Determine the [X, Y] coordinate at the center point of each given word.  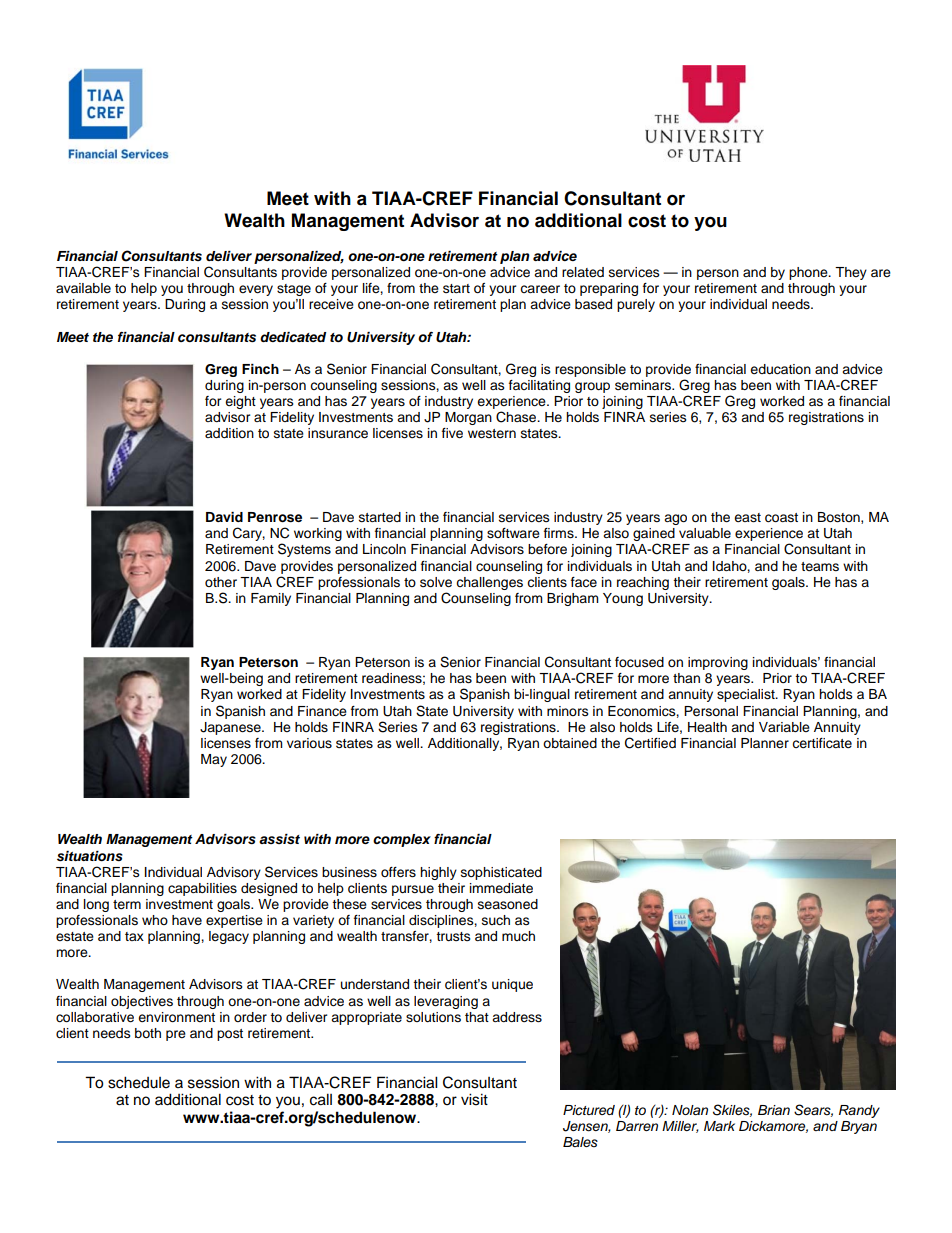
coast [781, 518]
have [187, 920]
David [224, 517]
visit [474, 1099]
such [496, 920]
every [256, 290]
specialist [747, 695]
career [540, 289]
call [321, 1099]
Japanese [231, 728]
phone [809, 273]
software [513, 533]
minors [568, 711]
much [518, 936]
